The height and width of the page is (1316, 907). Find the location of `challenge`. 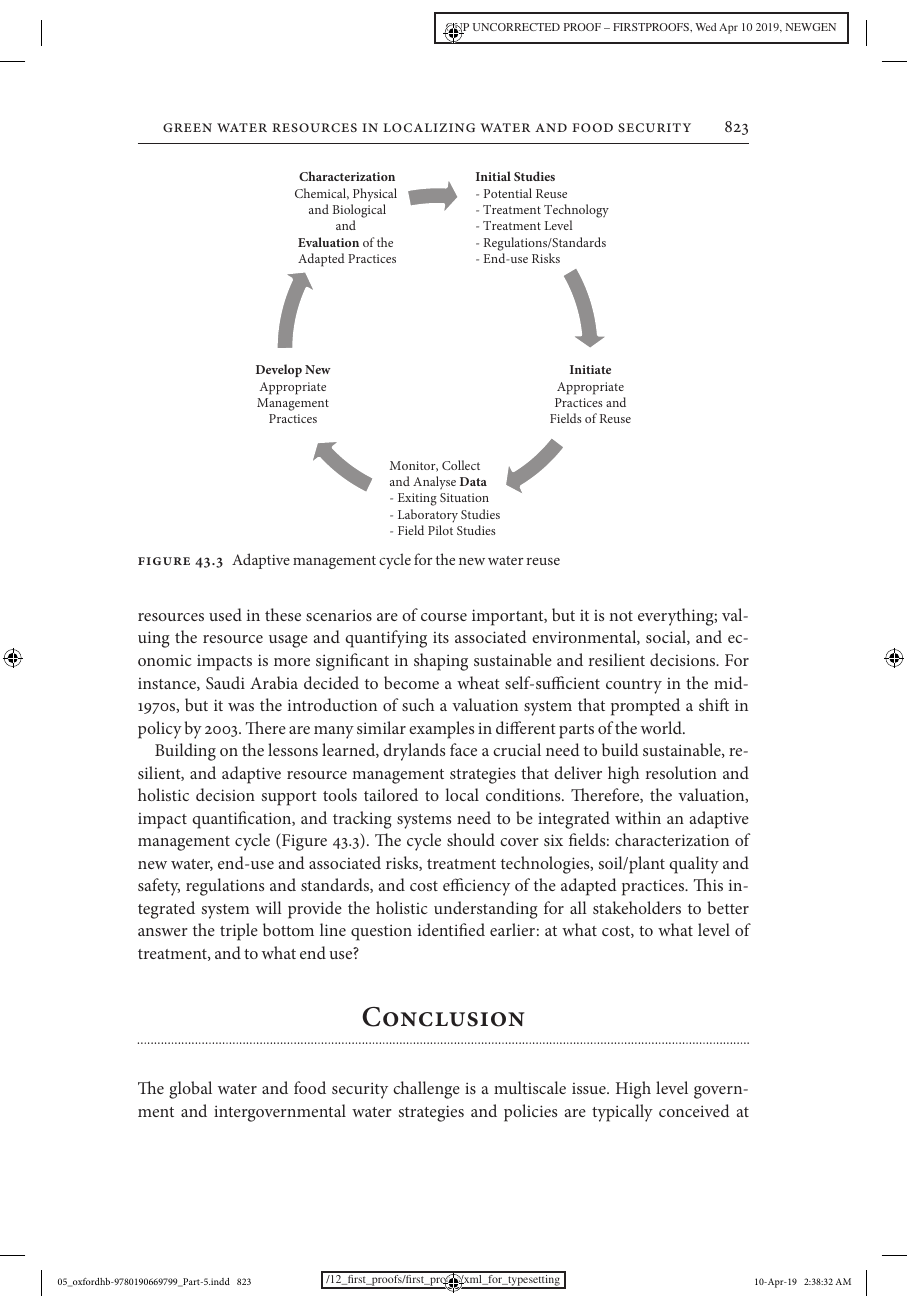

challenge is located at coordinates (426, 1090).
